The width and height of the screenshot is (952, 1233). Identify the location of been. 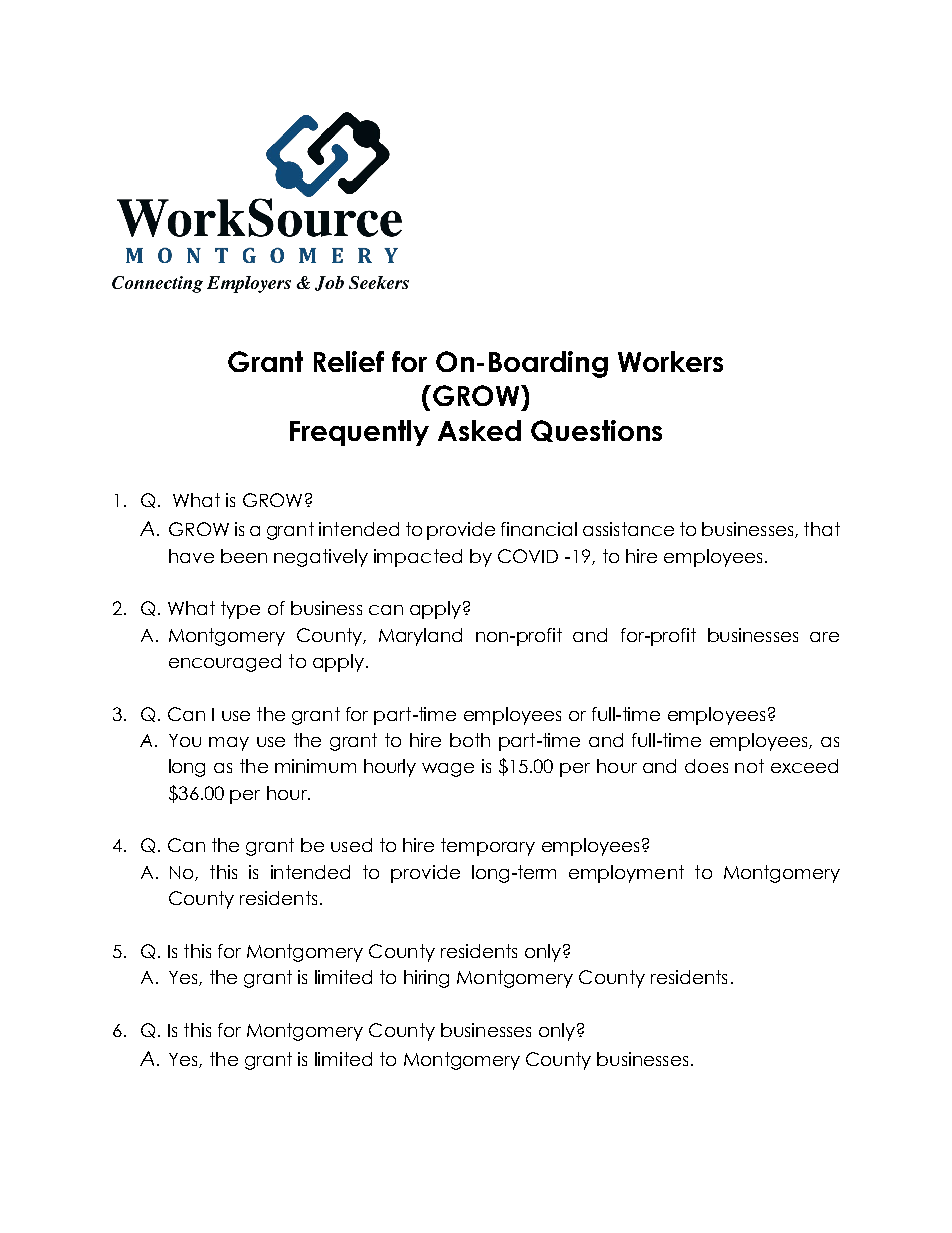
(244, 556).
